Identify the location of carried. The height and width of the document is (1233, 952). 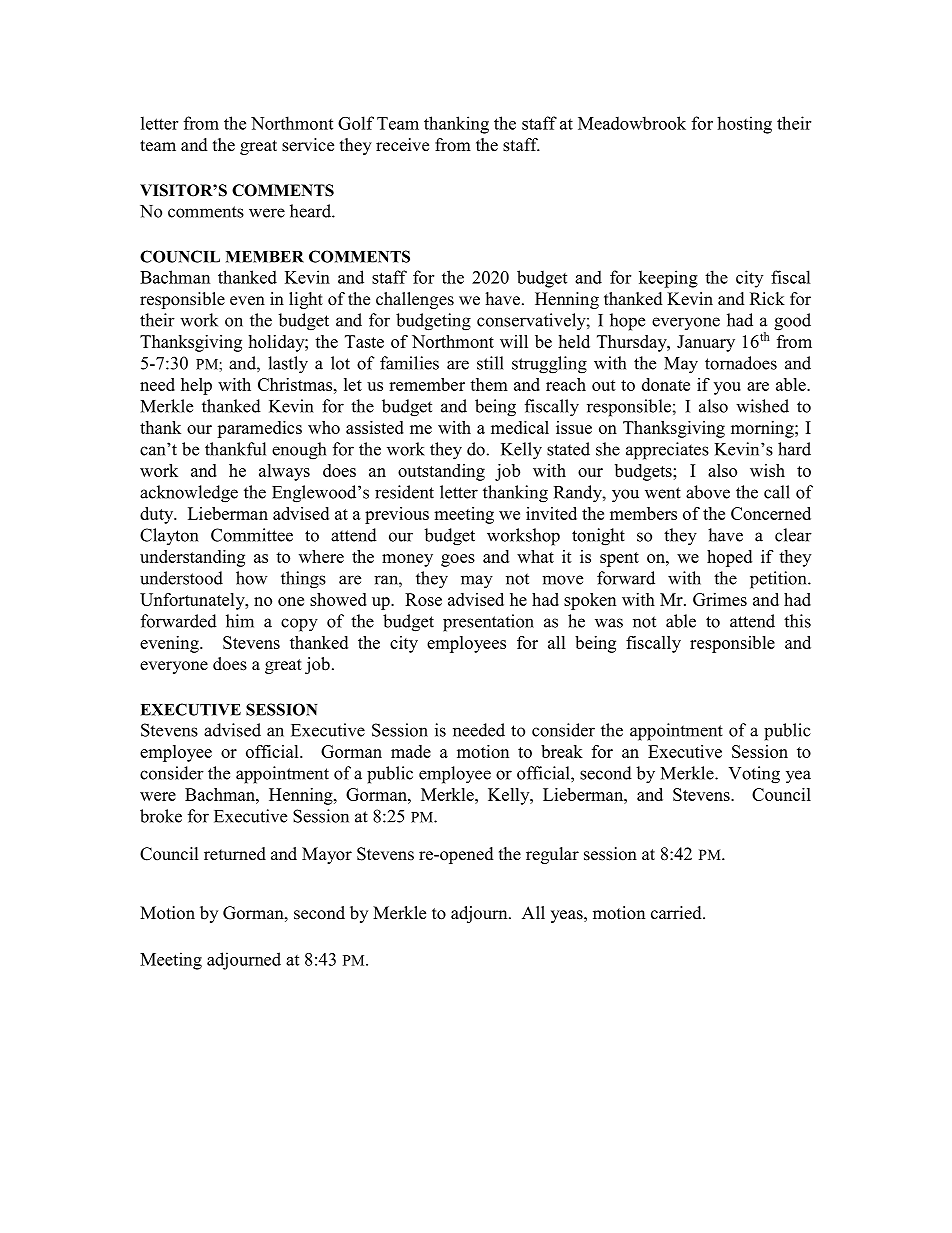
(677, 913).
